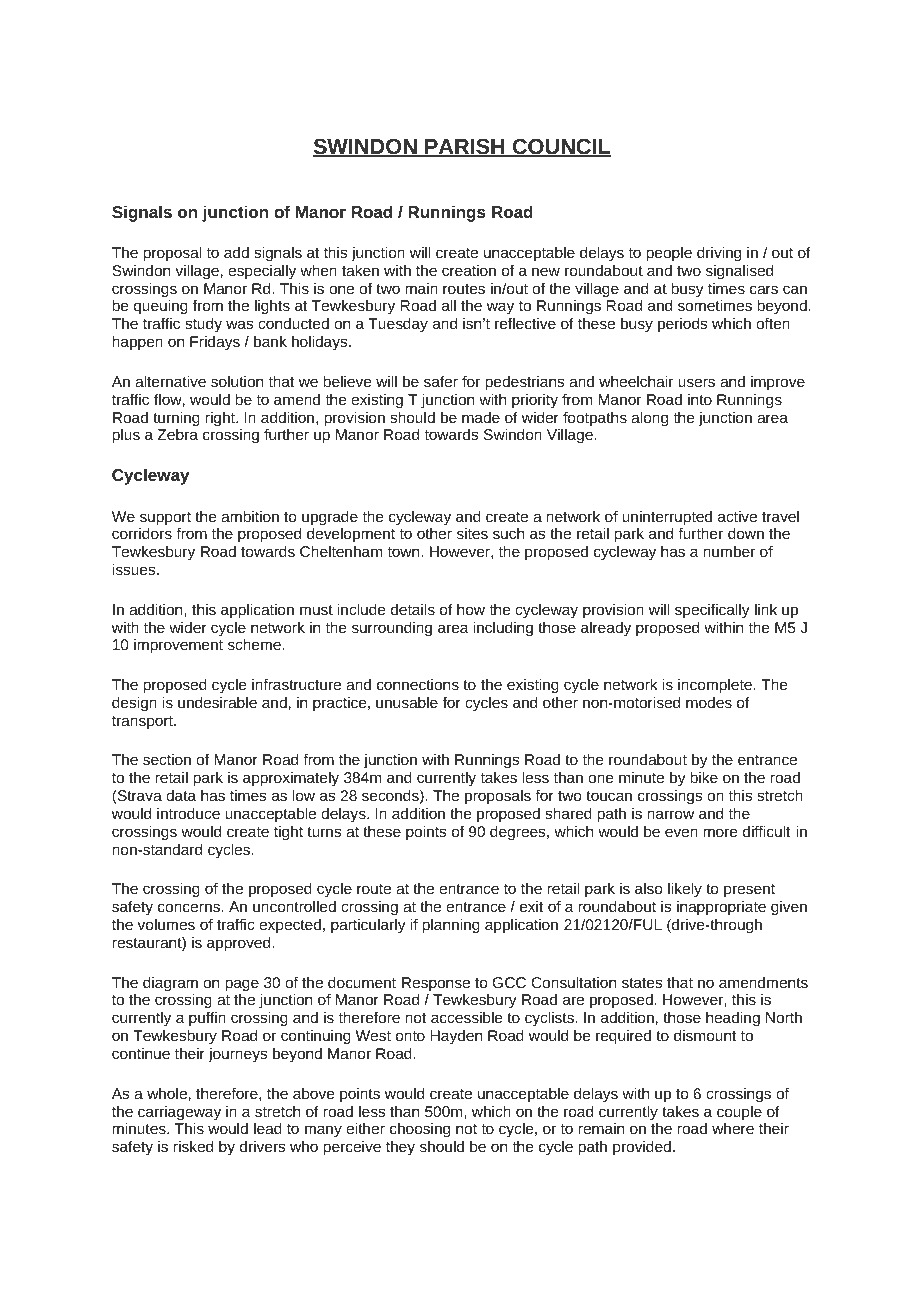 The height and width of the document is (1308, 924). Describe the element at coordinates (250, 516) in the document. I see `ambition` at that location.
